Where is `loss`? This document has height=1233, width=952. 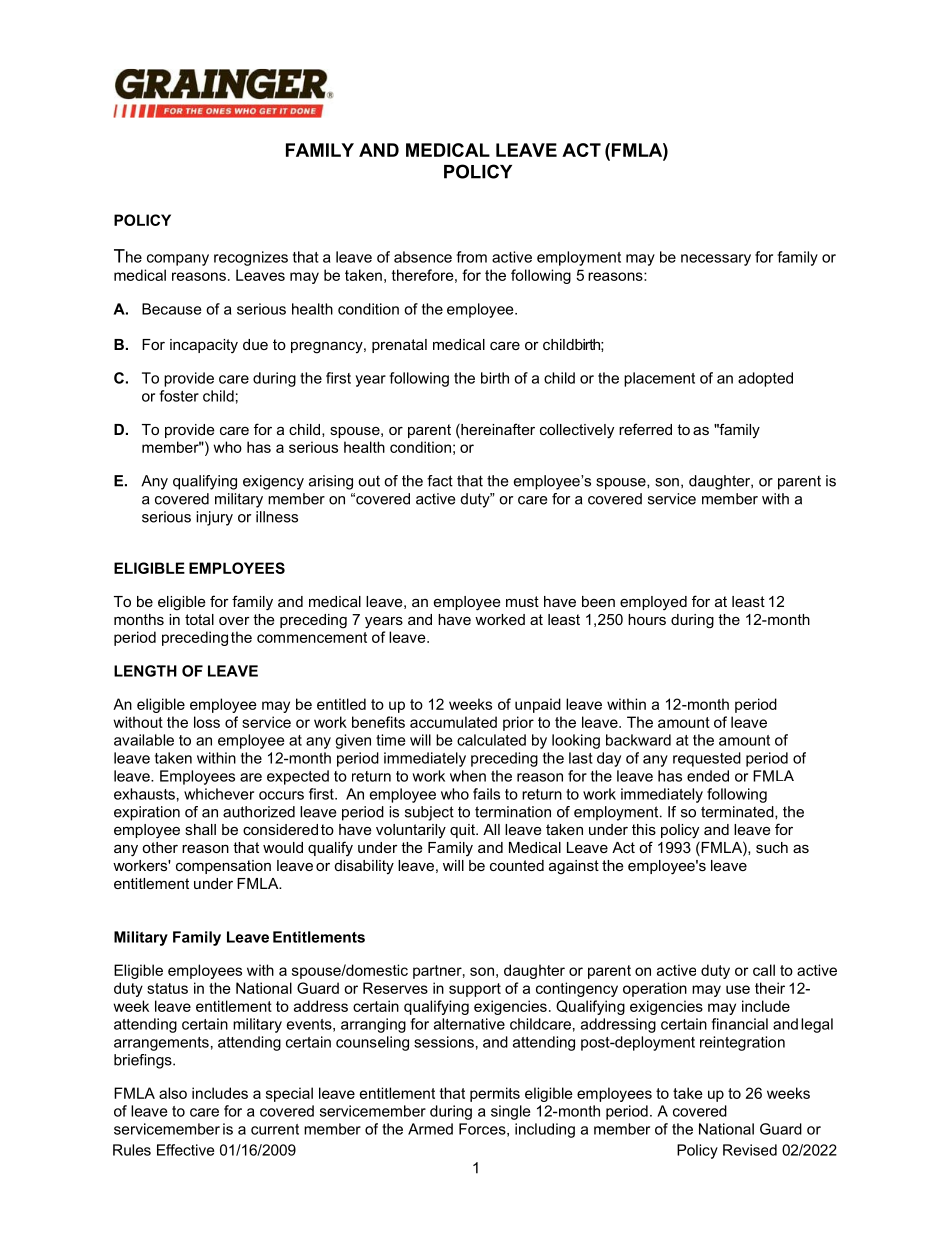
loss is located at coordinates (207, 722).
